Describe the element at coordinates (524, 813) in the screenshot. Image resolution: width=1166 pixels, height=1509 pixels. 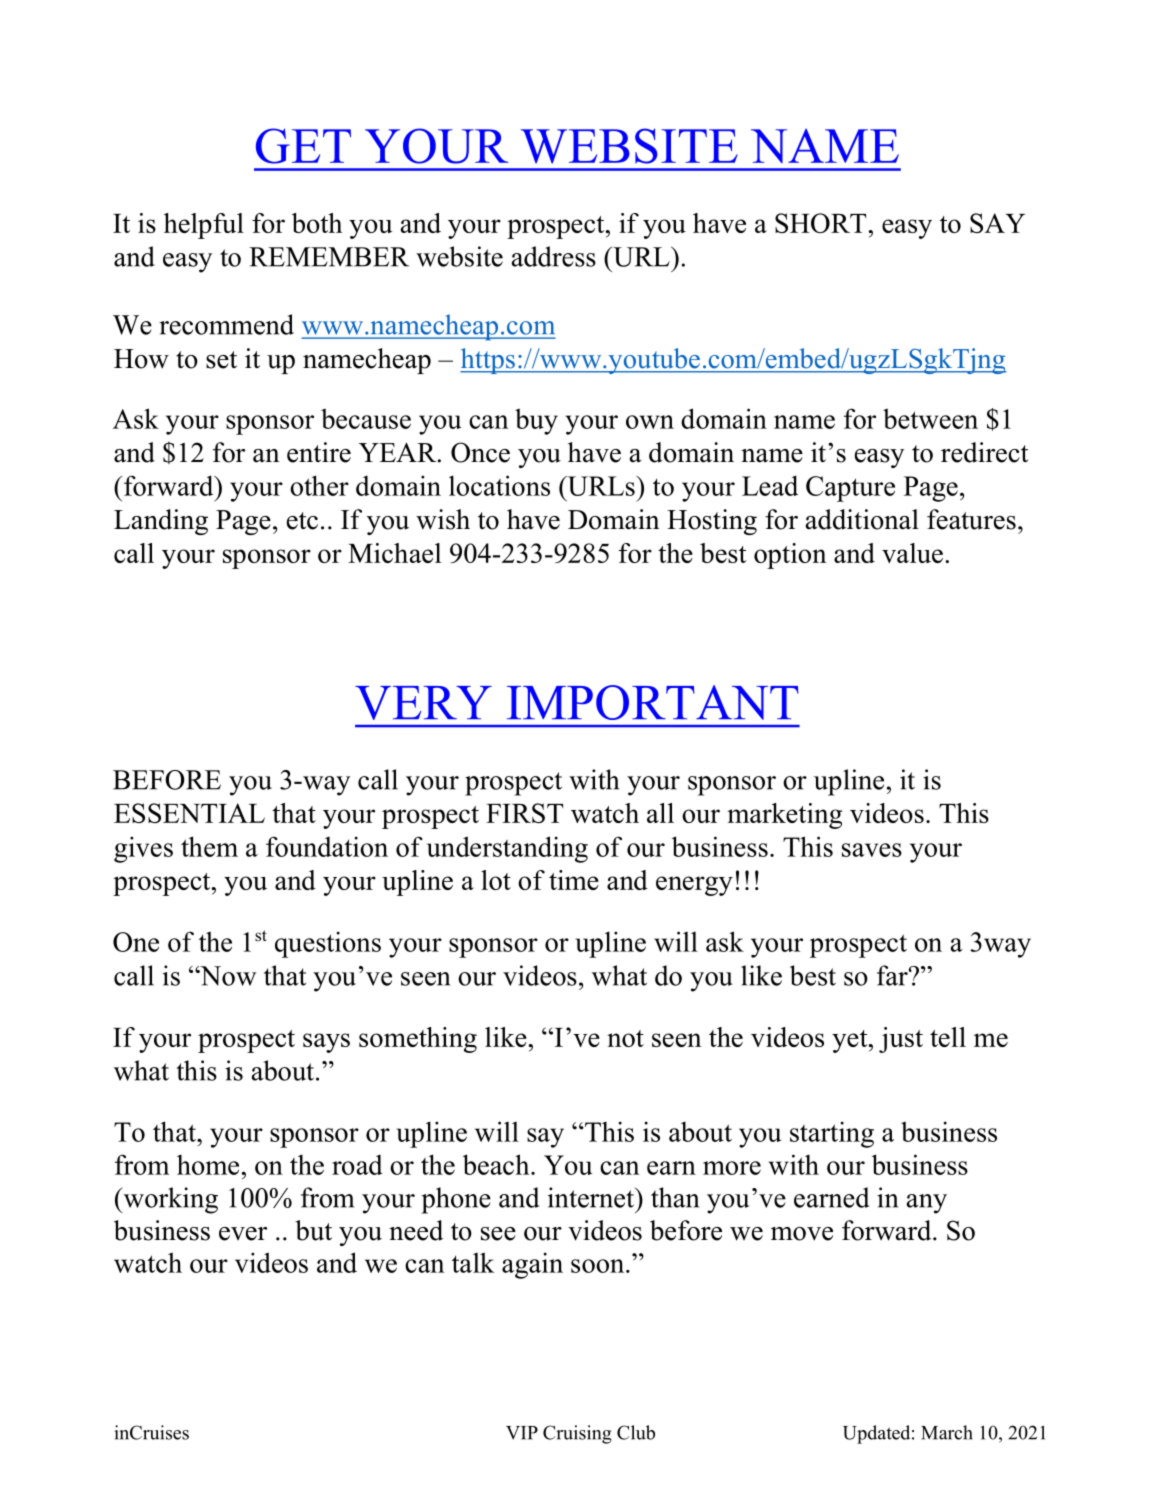
I see `FIRST` at that location.
